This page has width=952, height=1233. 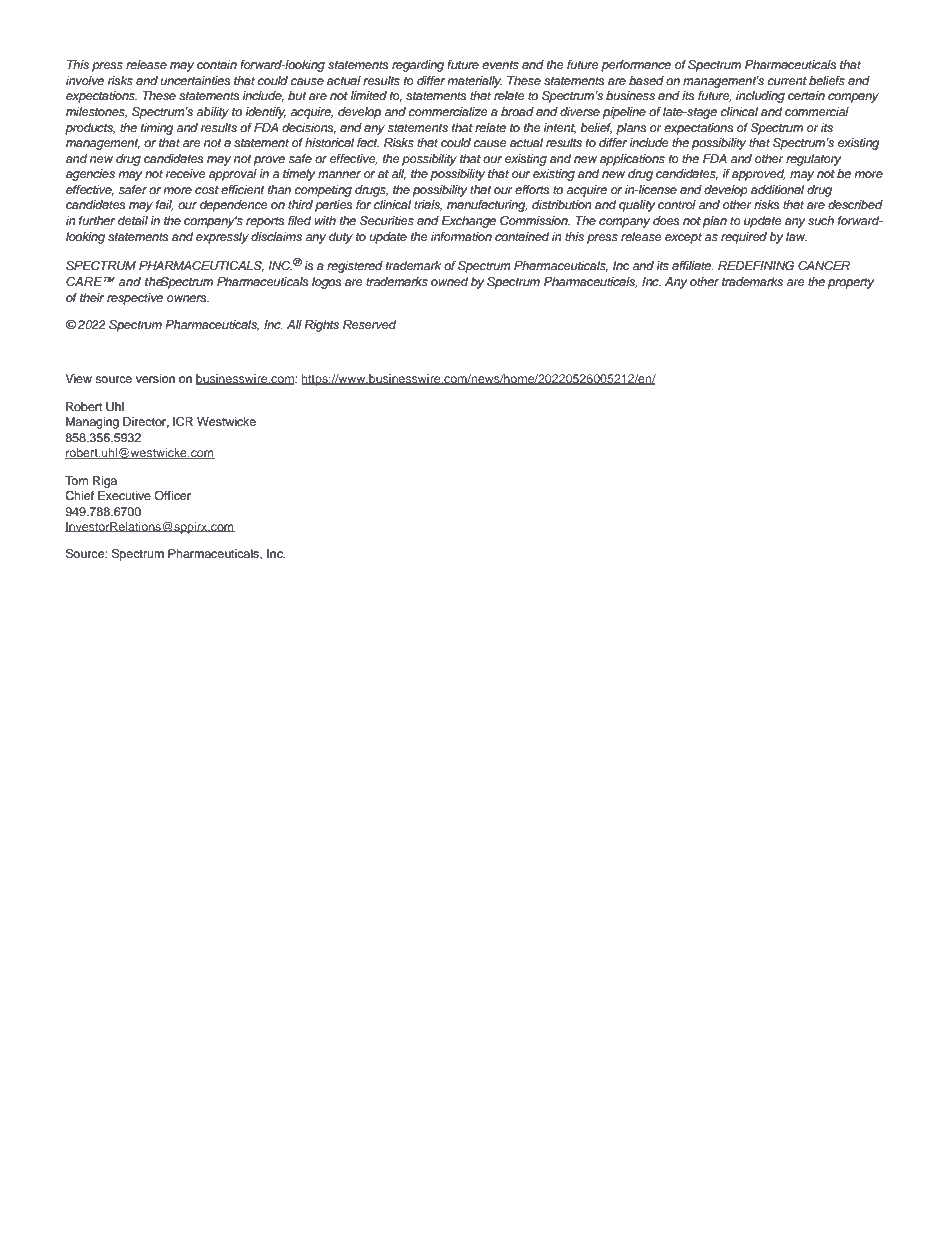 I want to click on Officer, so click(x=172, y=495).
